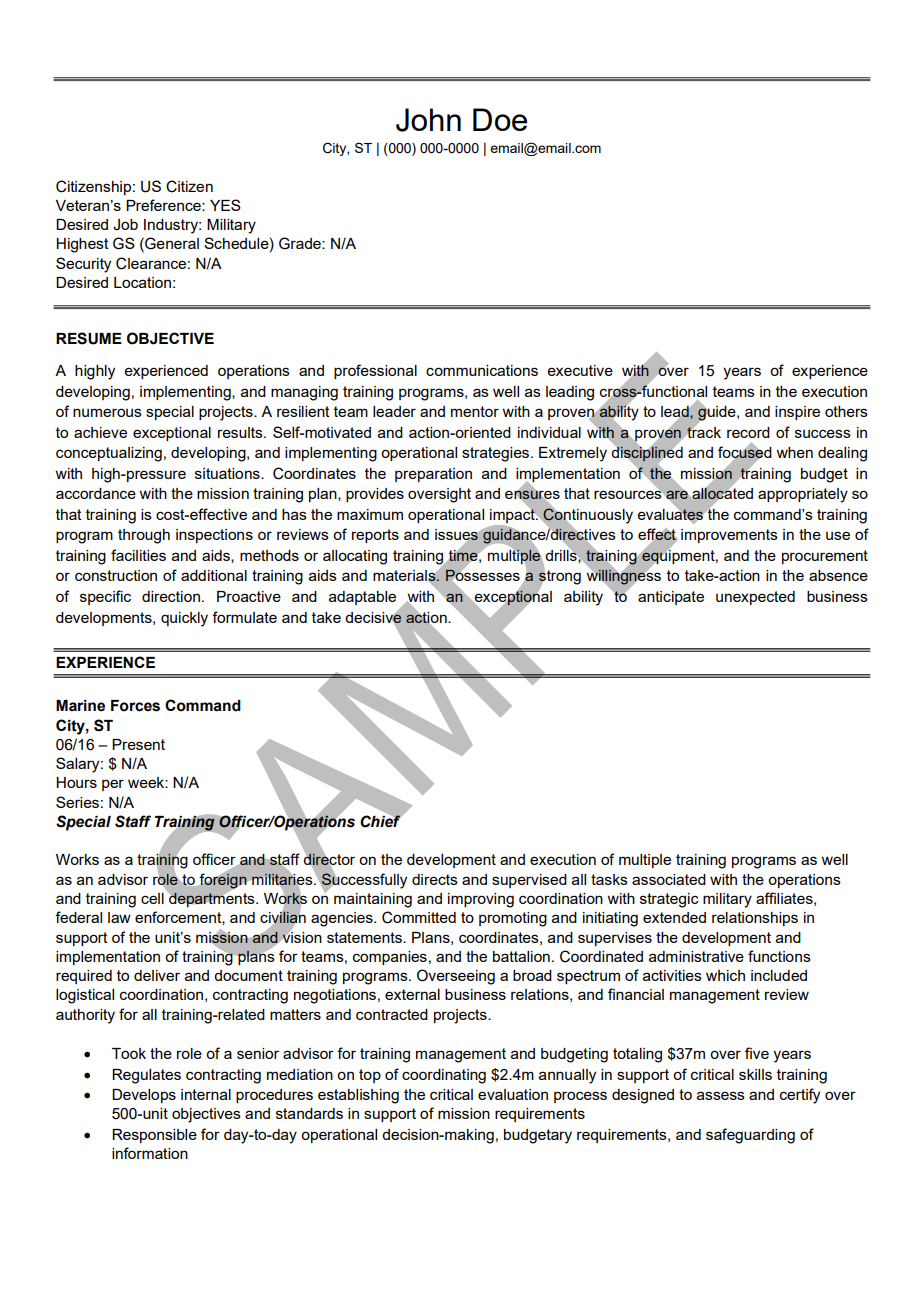  What do you see at coordinates (362, 598) in the page?
I see `adaptable` at bounding box center [362, 598].
